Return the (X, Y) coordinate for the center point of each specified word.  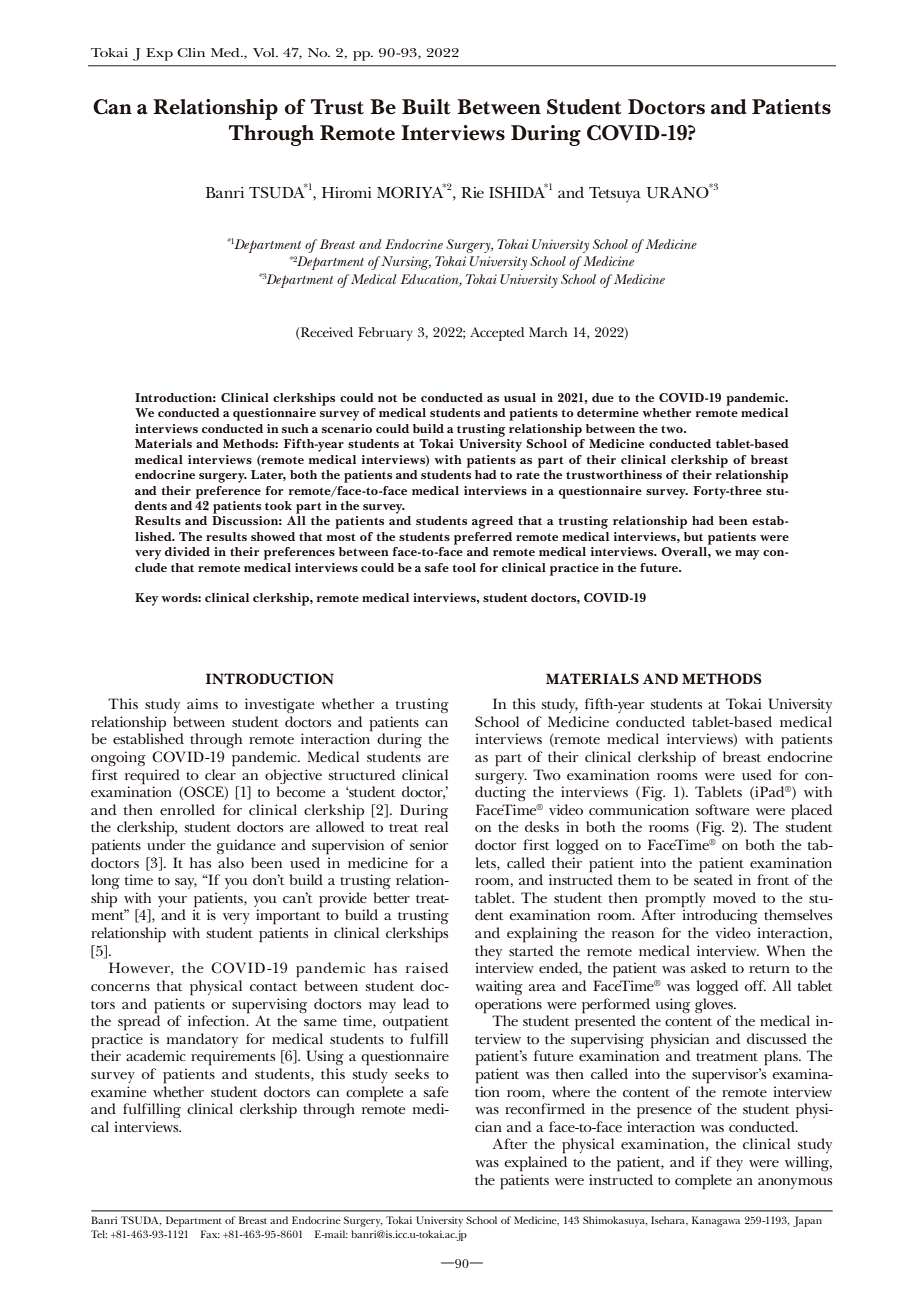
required (152, 777)
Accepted (497, 334)
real (436, 826)
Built (426, 107)
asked (708, 967)
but (693, 536)
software (723, 809)
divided (187, 551)
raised (427, 967)
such (295, 428)
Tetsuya (615, 195)
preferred (483, 538)
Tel (99, 1234)
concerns (120, 987)
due (603, 397)
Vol (265, 52)
